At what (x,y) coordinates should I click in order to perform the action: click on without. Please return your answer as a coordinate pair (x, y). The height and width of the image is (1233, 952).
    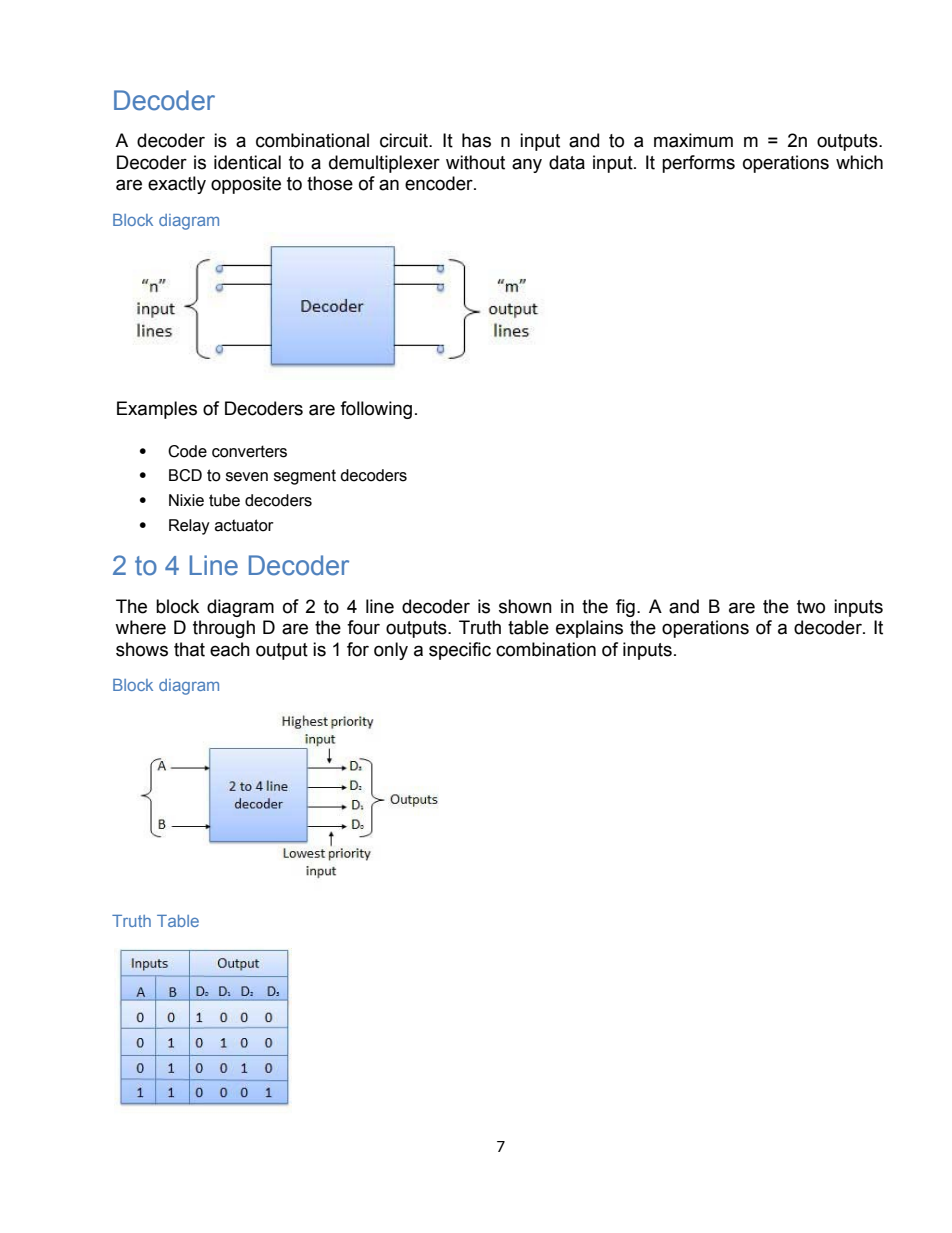
    Looking at the image, I should click on (475, 162).
